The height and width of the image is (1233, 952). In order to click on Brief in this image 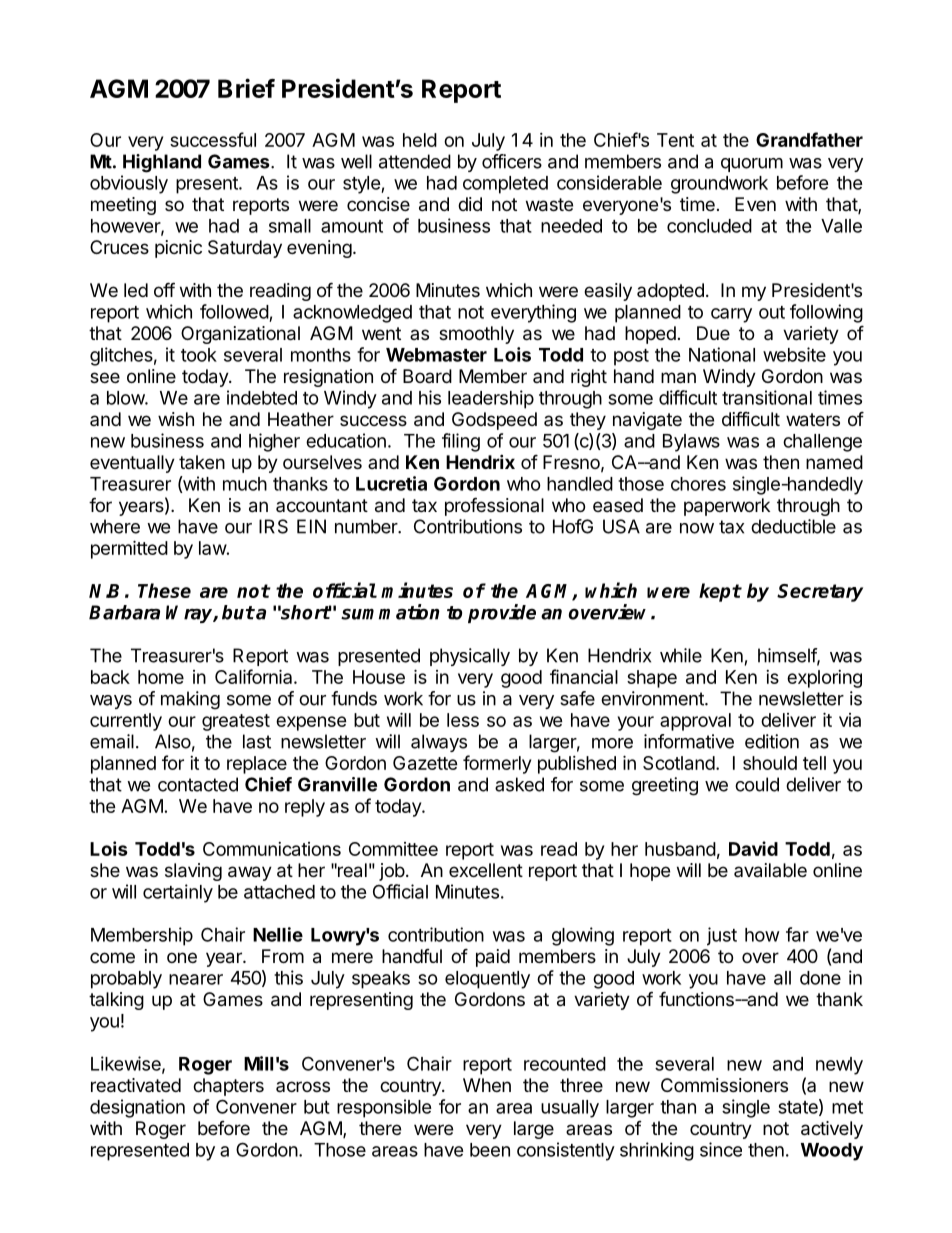, I will do `click(246, 88)`.
